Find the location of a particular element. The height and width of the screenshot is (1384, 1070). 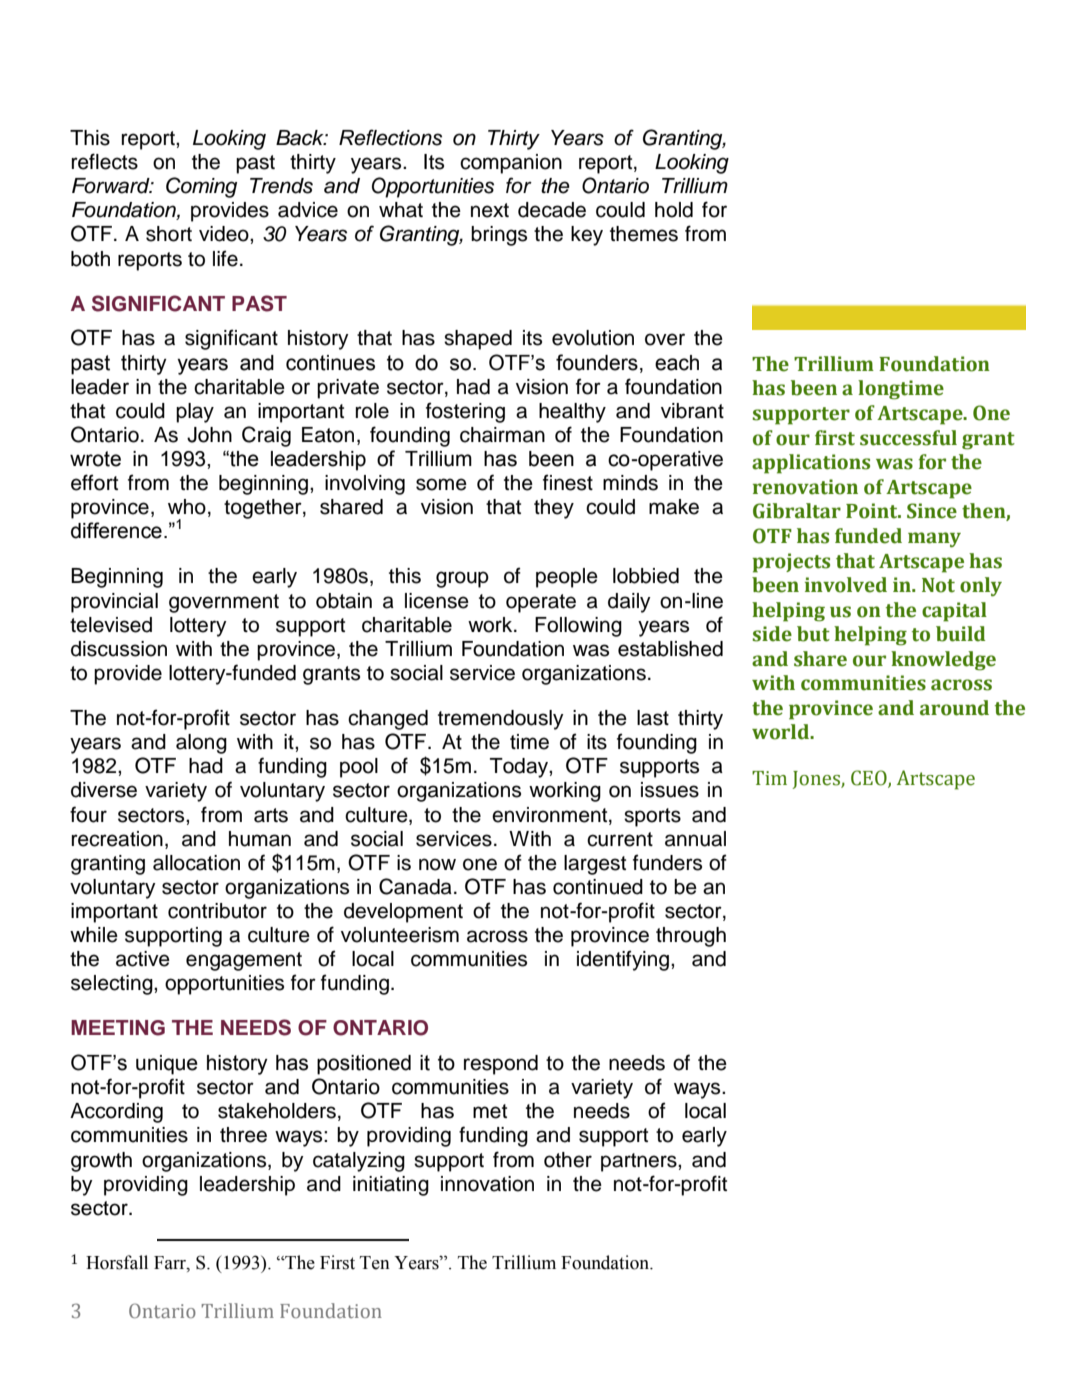

allocation is located at coordinates (196, 863).
